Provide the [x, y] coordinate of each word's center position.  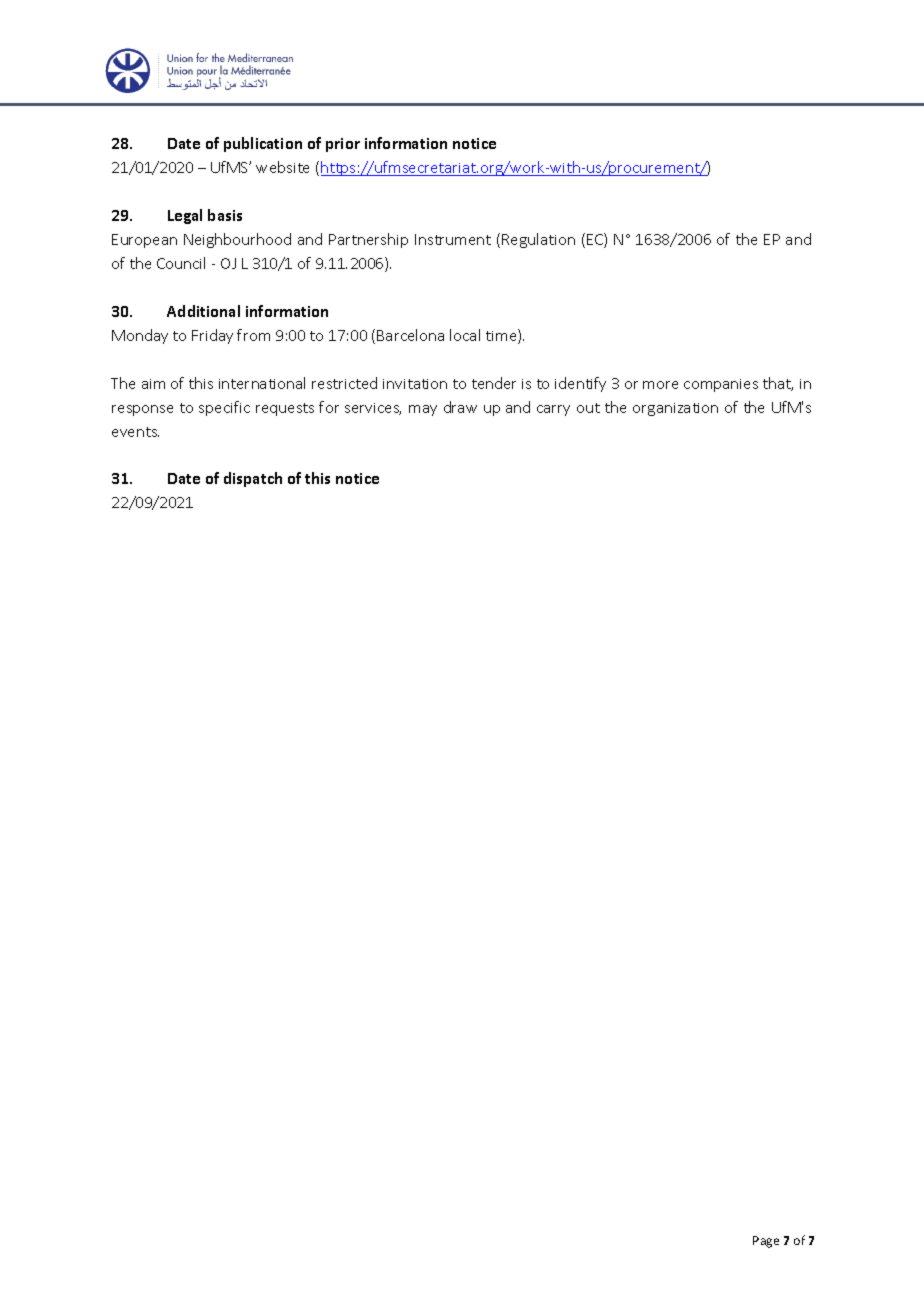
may [423, 410]
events [135, 432]
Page [766, 1242]
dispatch [253, 479]
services [373, 409]
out [588, 408]
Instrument [453, 239]
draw [460, 407]
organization [675, 409]
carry [553, 410]
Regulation [538, 240]
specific [224, 408]
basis [225, 215]
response [142, 410]
